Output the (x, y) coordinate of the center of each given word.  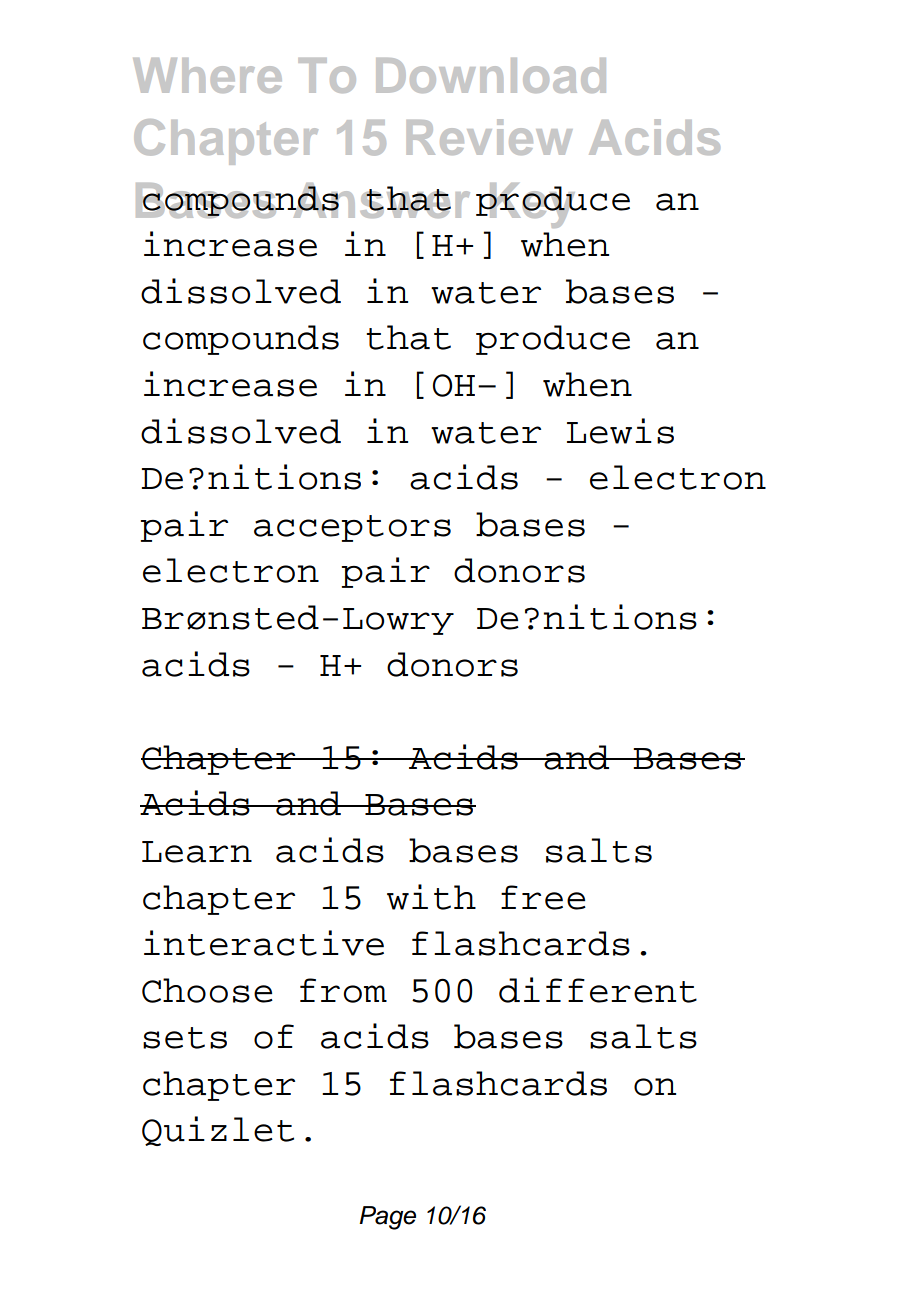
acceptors (352, 528)
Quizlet (218, 1131)
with (431, 897)
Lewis (620, 431)
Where (207, 75)
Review (489, 137)
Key (532, 205)
